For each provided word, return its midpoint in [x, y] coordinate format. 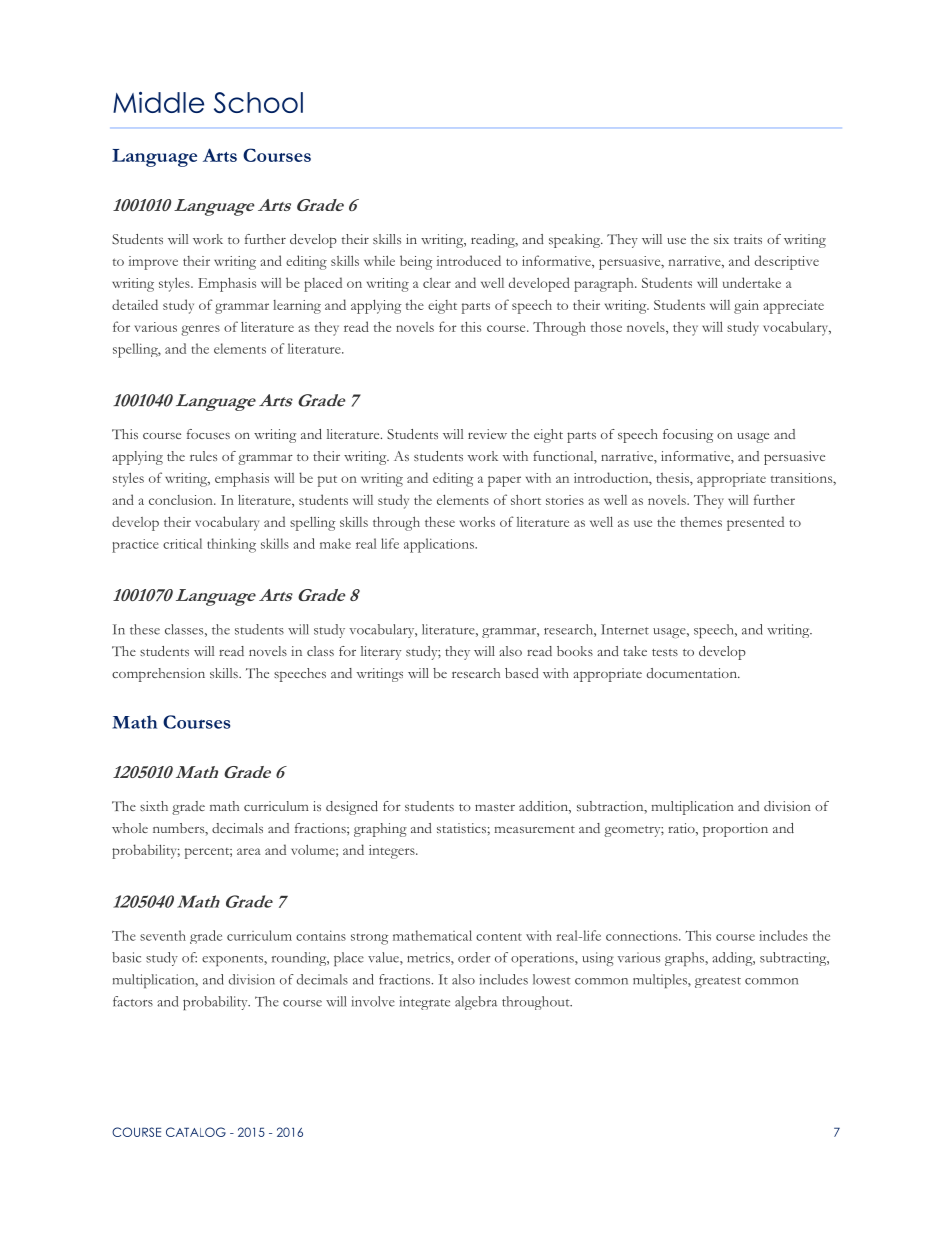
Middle [158, 102]
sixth [154, 806]
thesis [673, 479]
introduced [469, 260]
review [487, 434]
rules [203, 456]
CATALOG [196, 1132]
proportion [735, 830]
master [495, 807]
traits [748, 239]
